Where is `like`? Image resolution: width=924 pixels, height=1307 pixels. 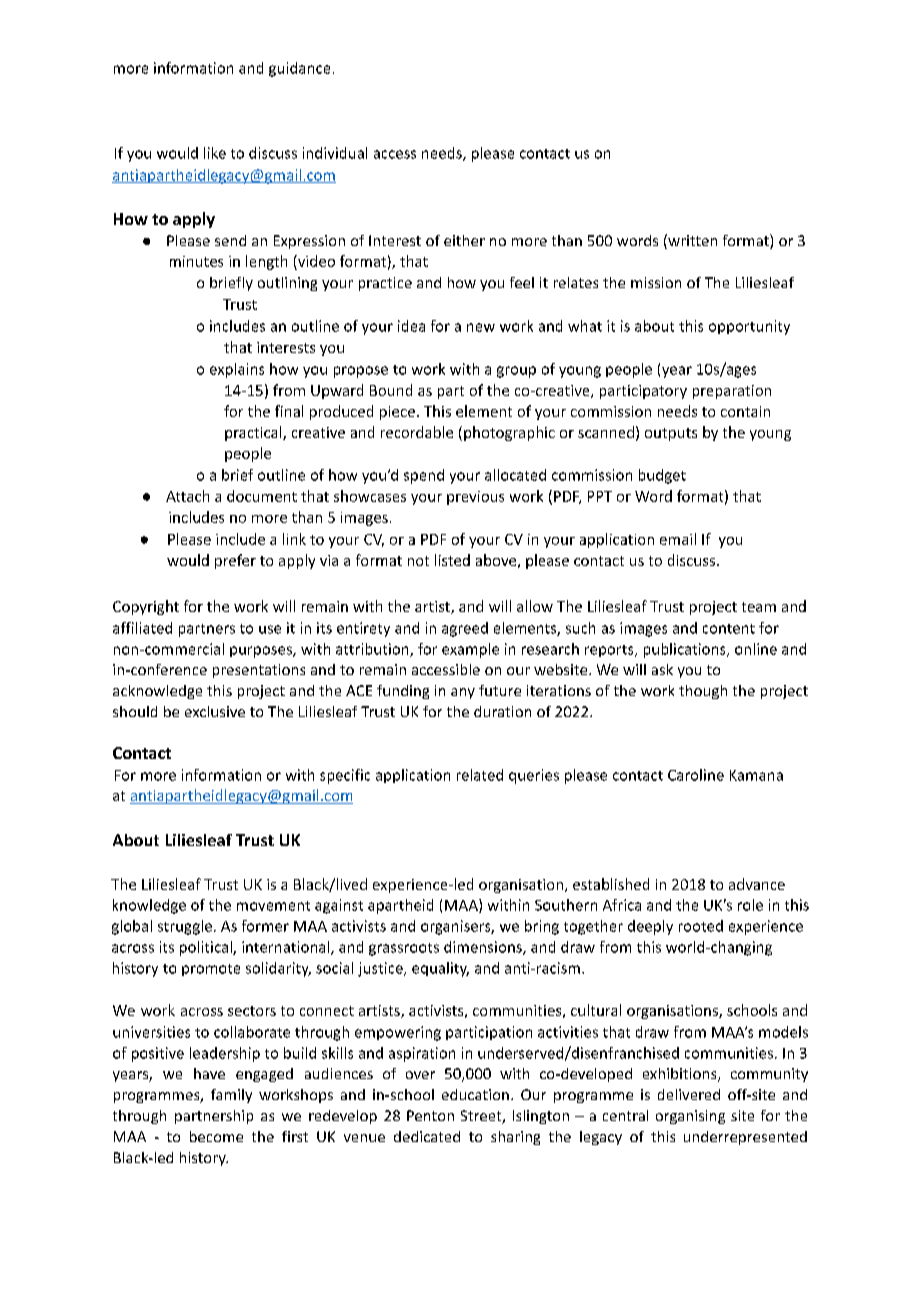 like is located at coordinates (215, 153).
